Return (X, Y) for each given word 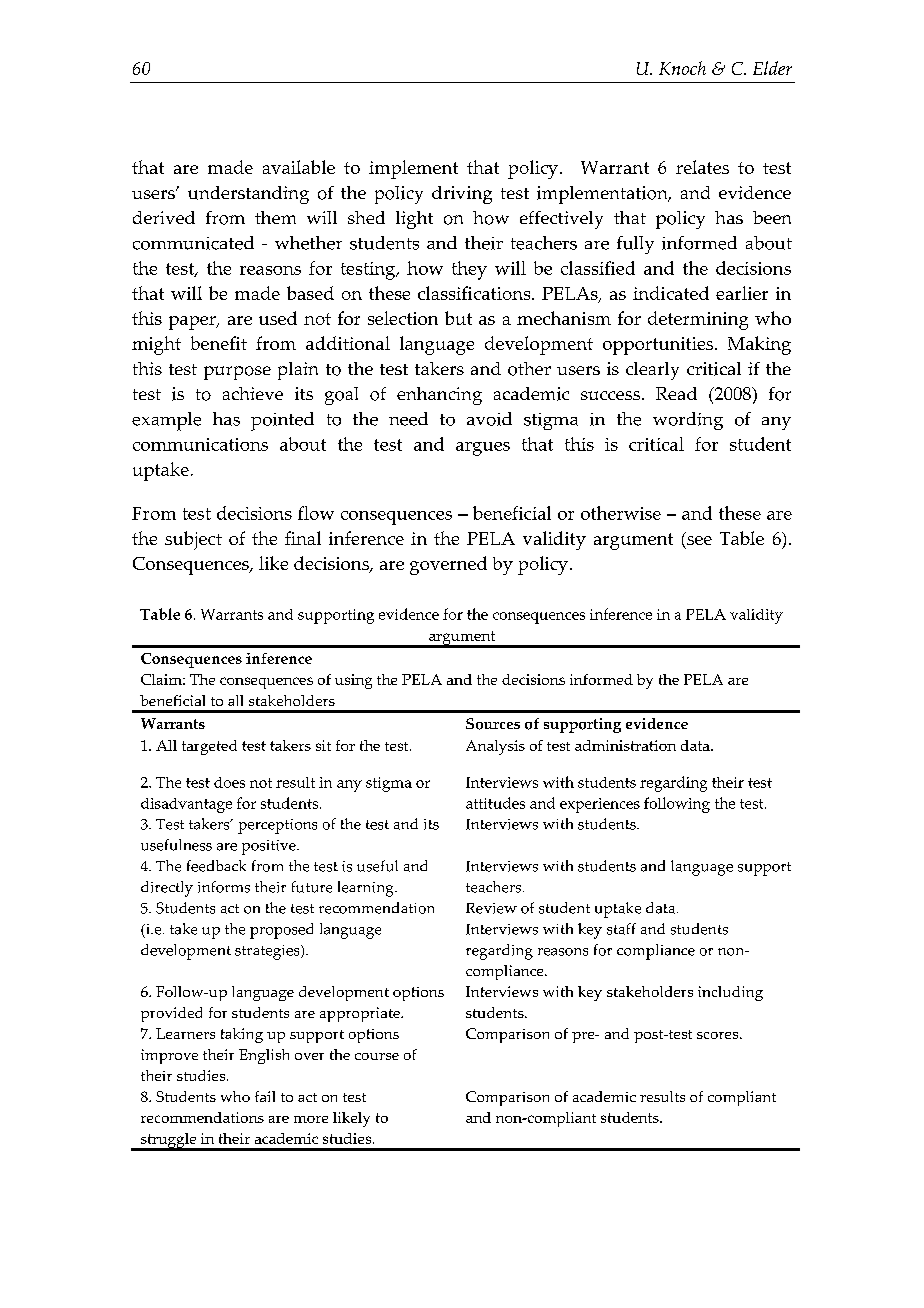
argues (483, 449)
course (377, 1056)
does (229, 782)
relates (702, 167)
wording (688, 421)
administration (625, 745)
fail (265, 1096)
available (299, 167)
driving (462, 195)
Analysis (495, 747)
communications (200, 444)
